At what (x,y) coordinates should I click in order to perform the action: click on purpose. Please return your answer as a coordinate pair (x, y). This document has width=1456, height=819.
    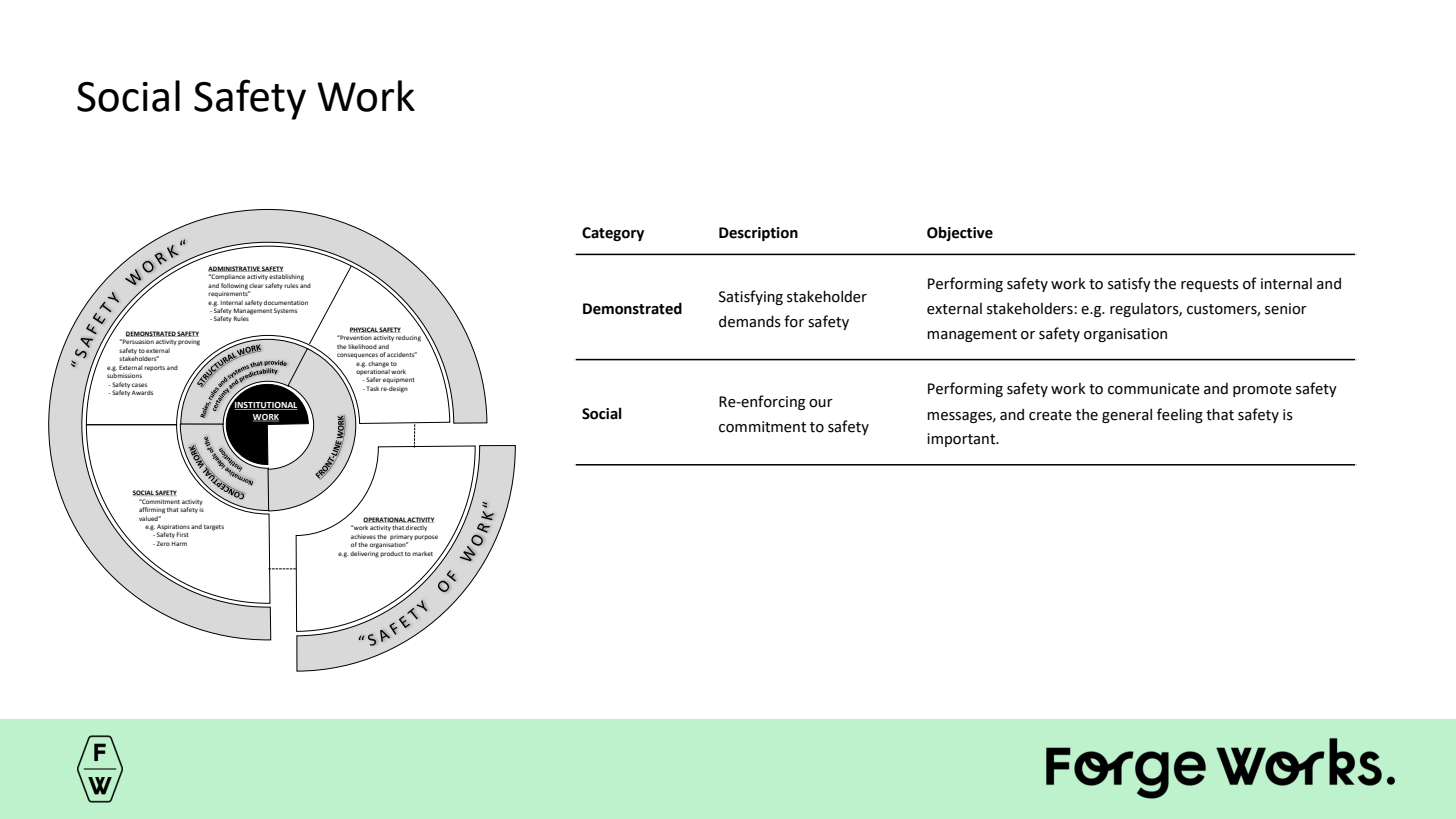
    Looking at the image, I should click on (426, 537).
